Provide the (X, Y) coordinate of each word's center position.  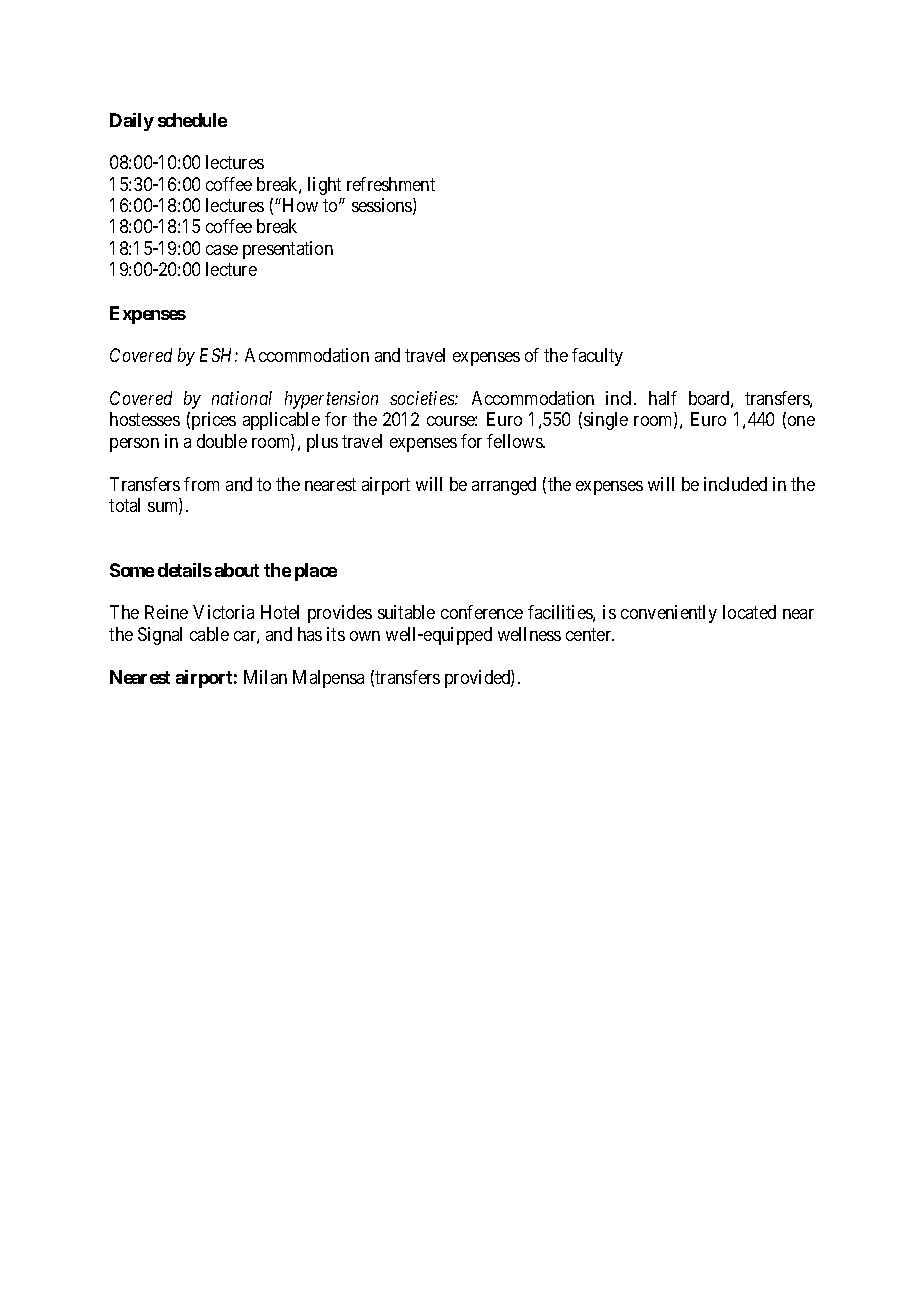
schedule (192, 120)
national (242, 398)
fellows (515, 441)
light (324, 186)
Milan (265, 677)
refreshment (391, 184)
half (663, 398)
